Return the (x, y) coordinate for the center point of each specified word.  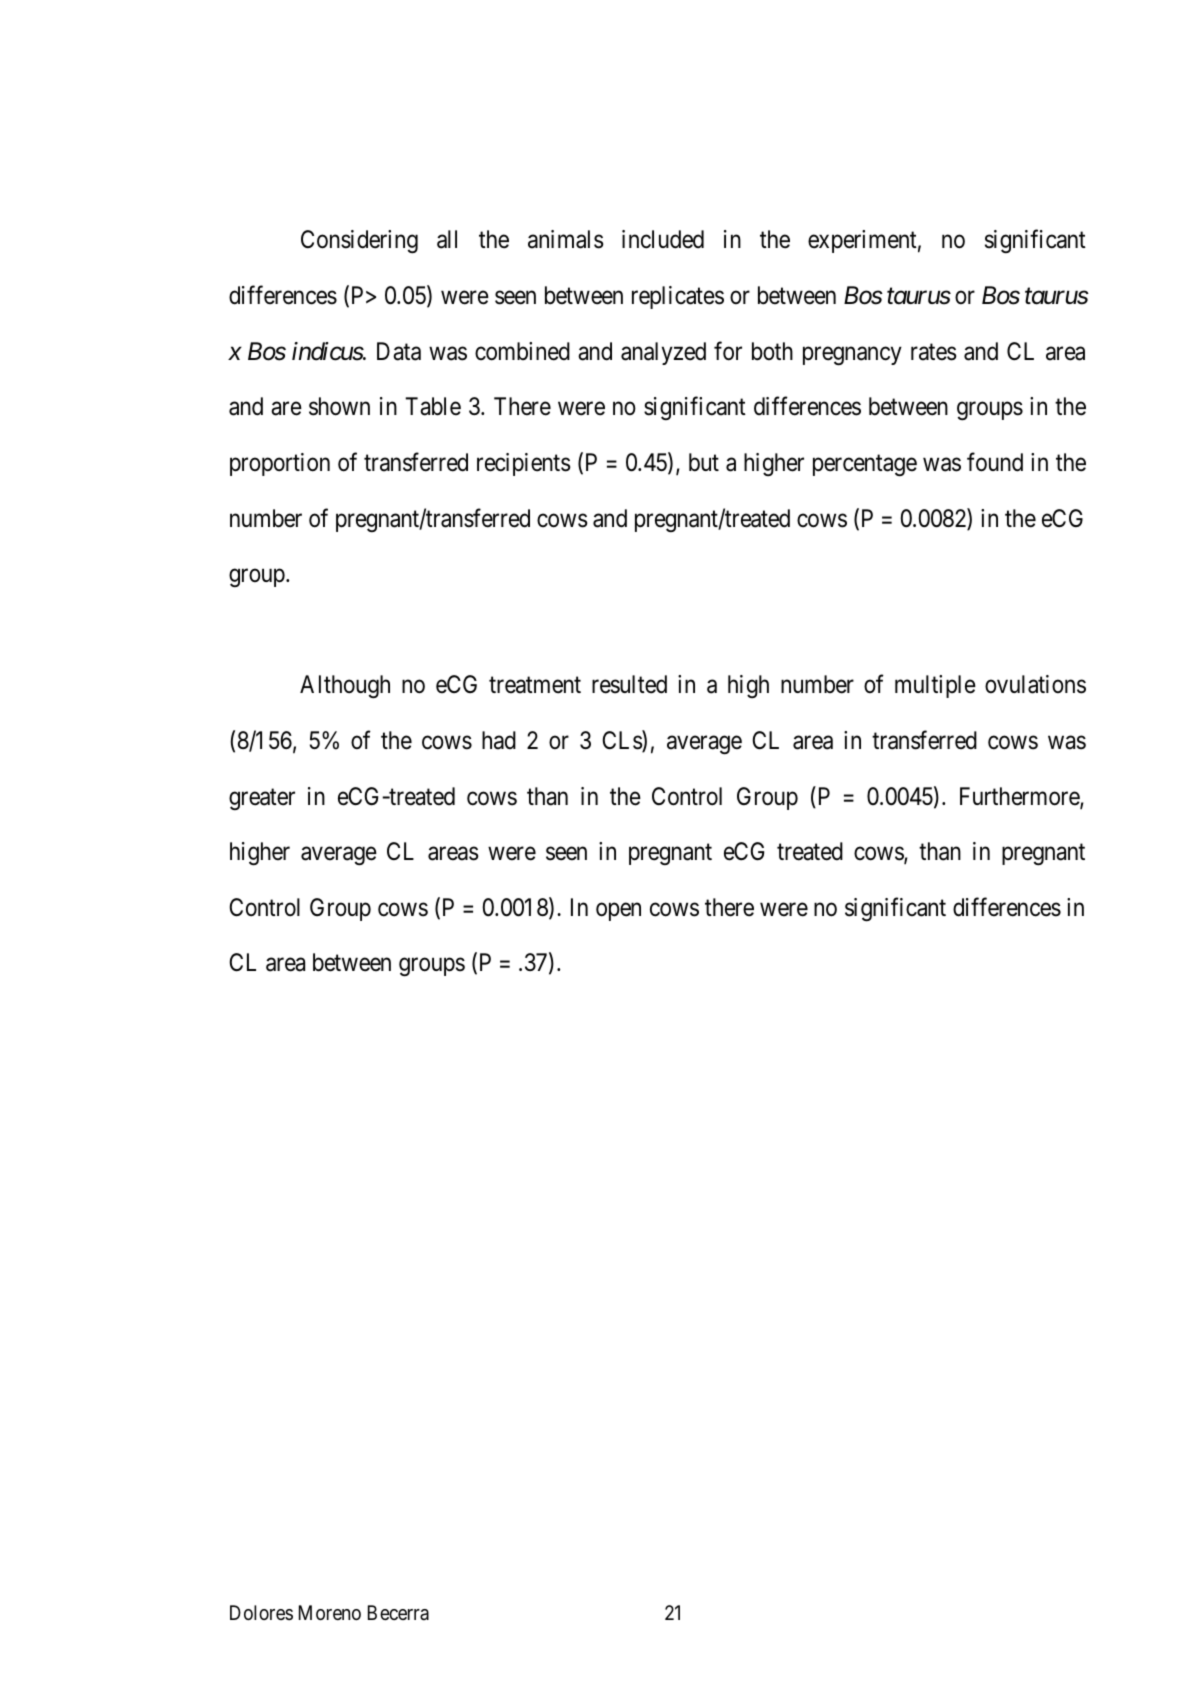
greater (262, 799)
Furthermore (1020, 797)
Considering (359, 242)
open (618, 912)
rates (934, 352)
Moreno (330, 1612)
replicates (678, 297)
